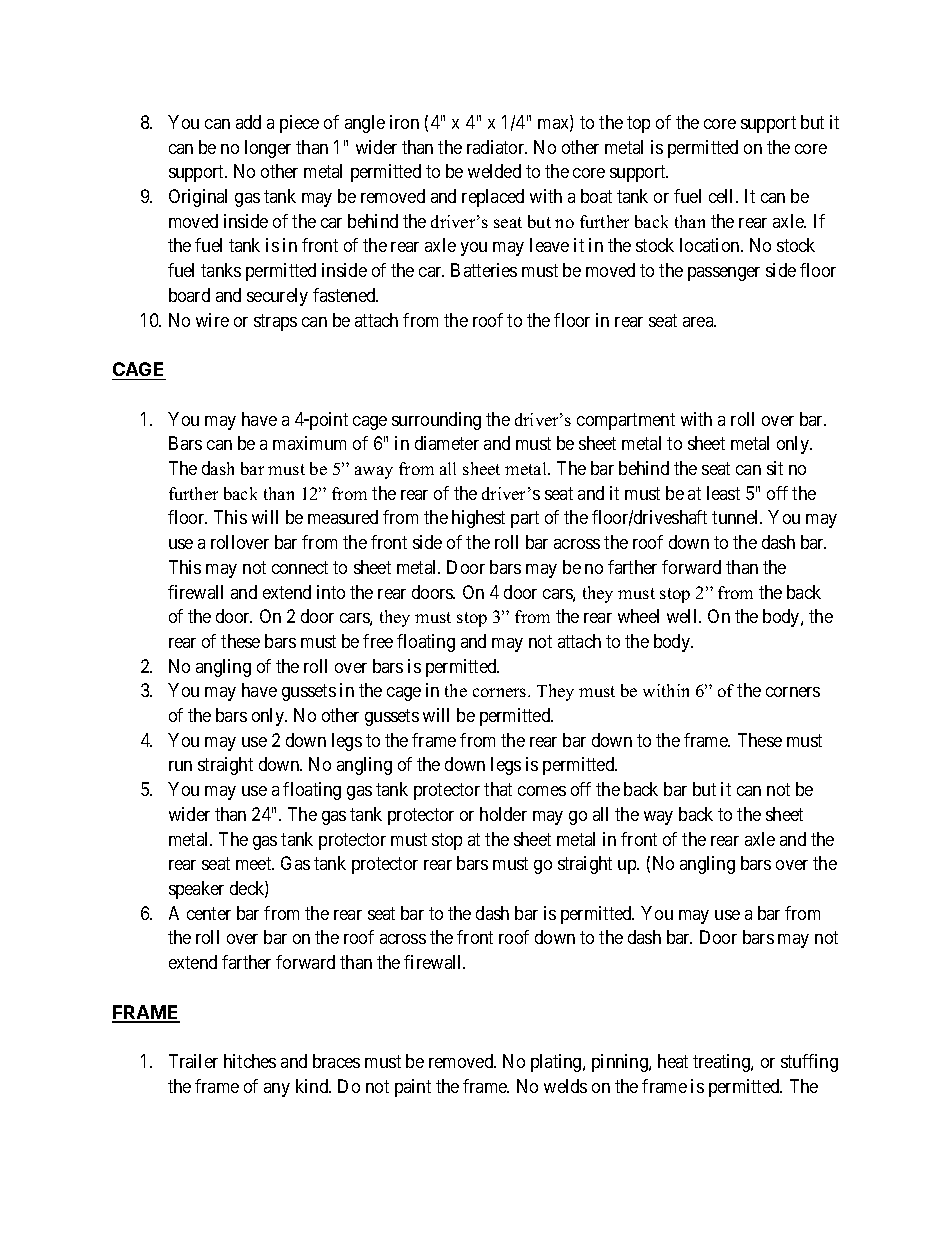  What do you see at coordinates (683, 616) in the image?
I see `well` at bounding box center [683, 616].
